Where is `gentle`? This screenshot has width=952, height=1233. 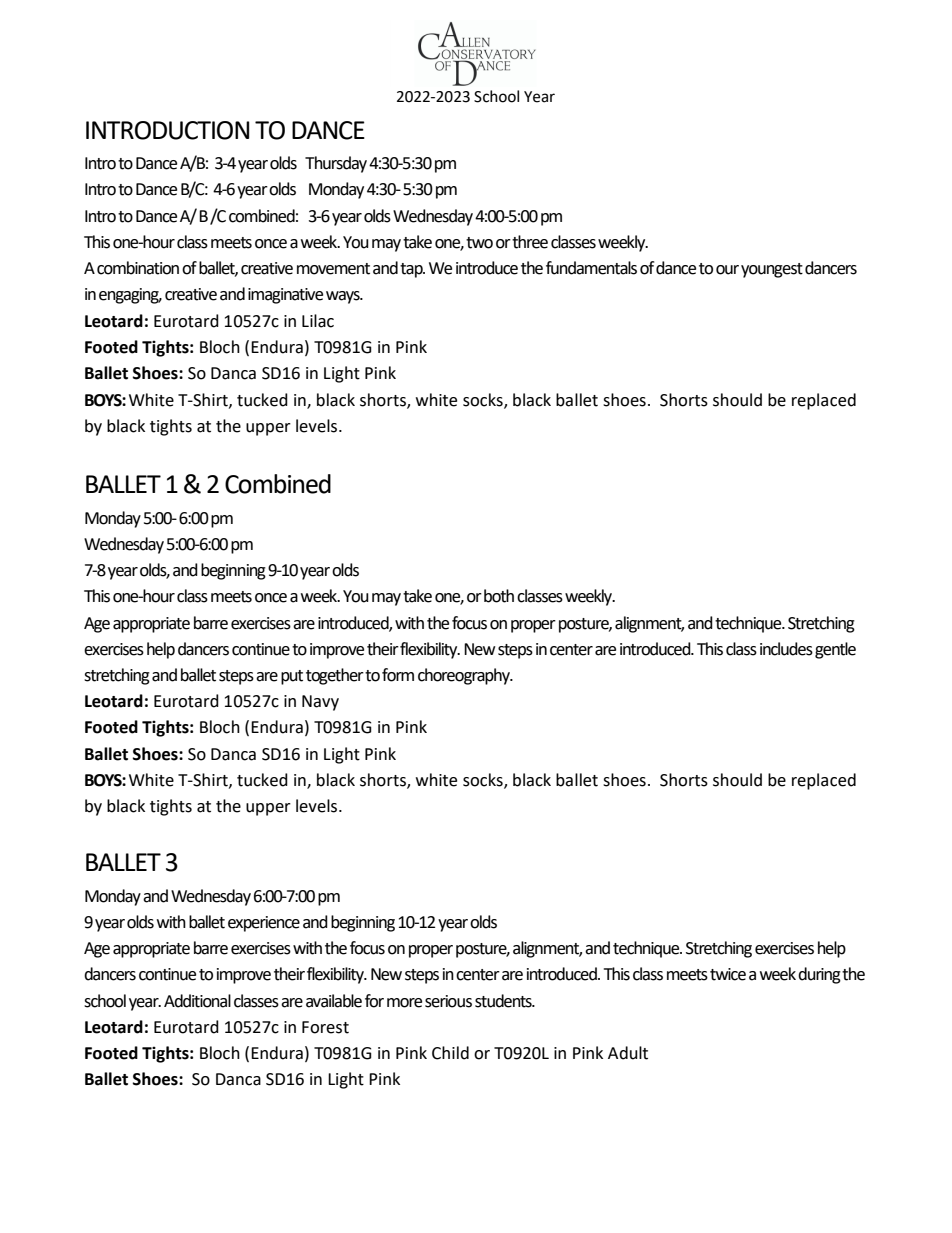
gentle is located at coordinates (835, 650).
